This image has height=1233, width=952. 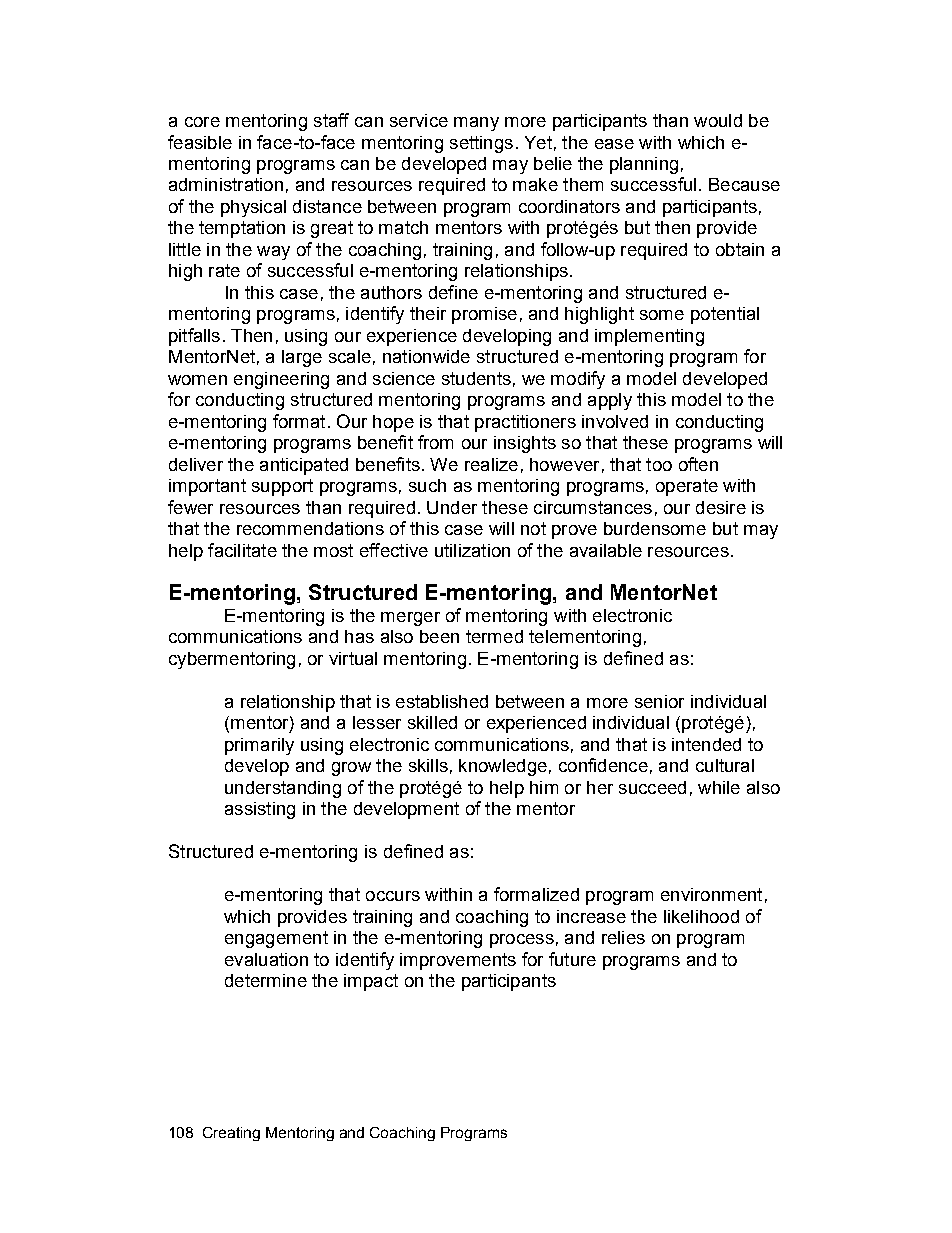 I want to click on facilitate, so click(x=242, y=550).
